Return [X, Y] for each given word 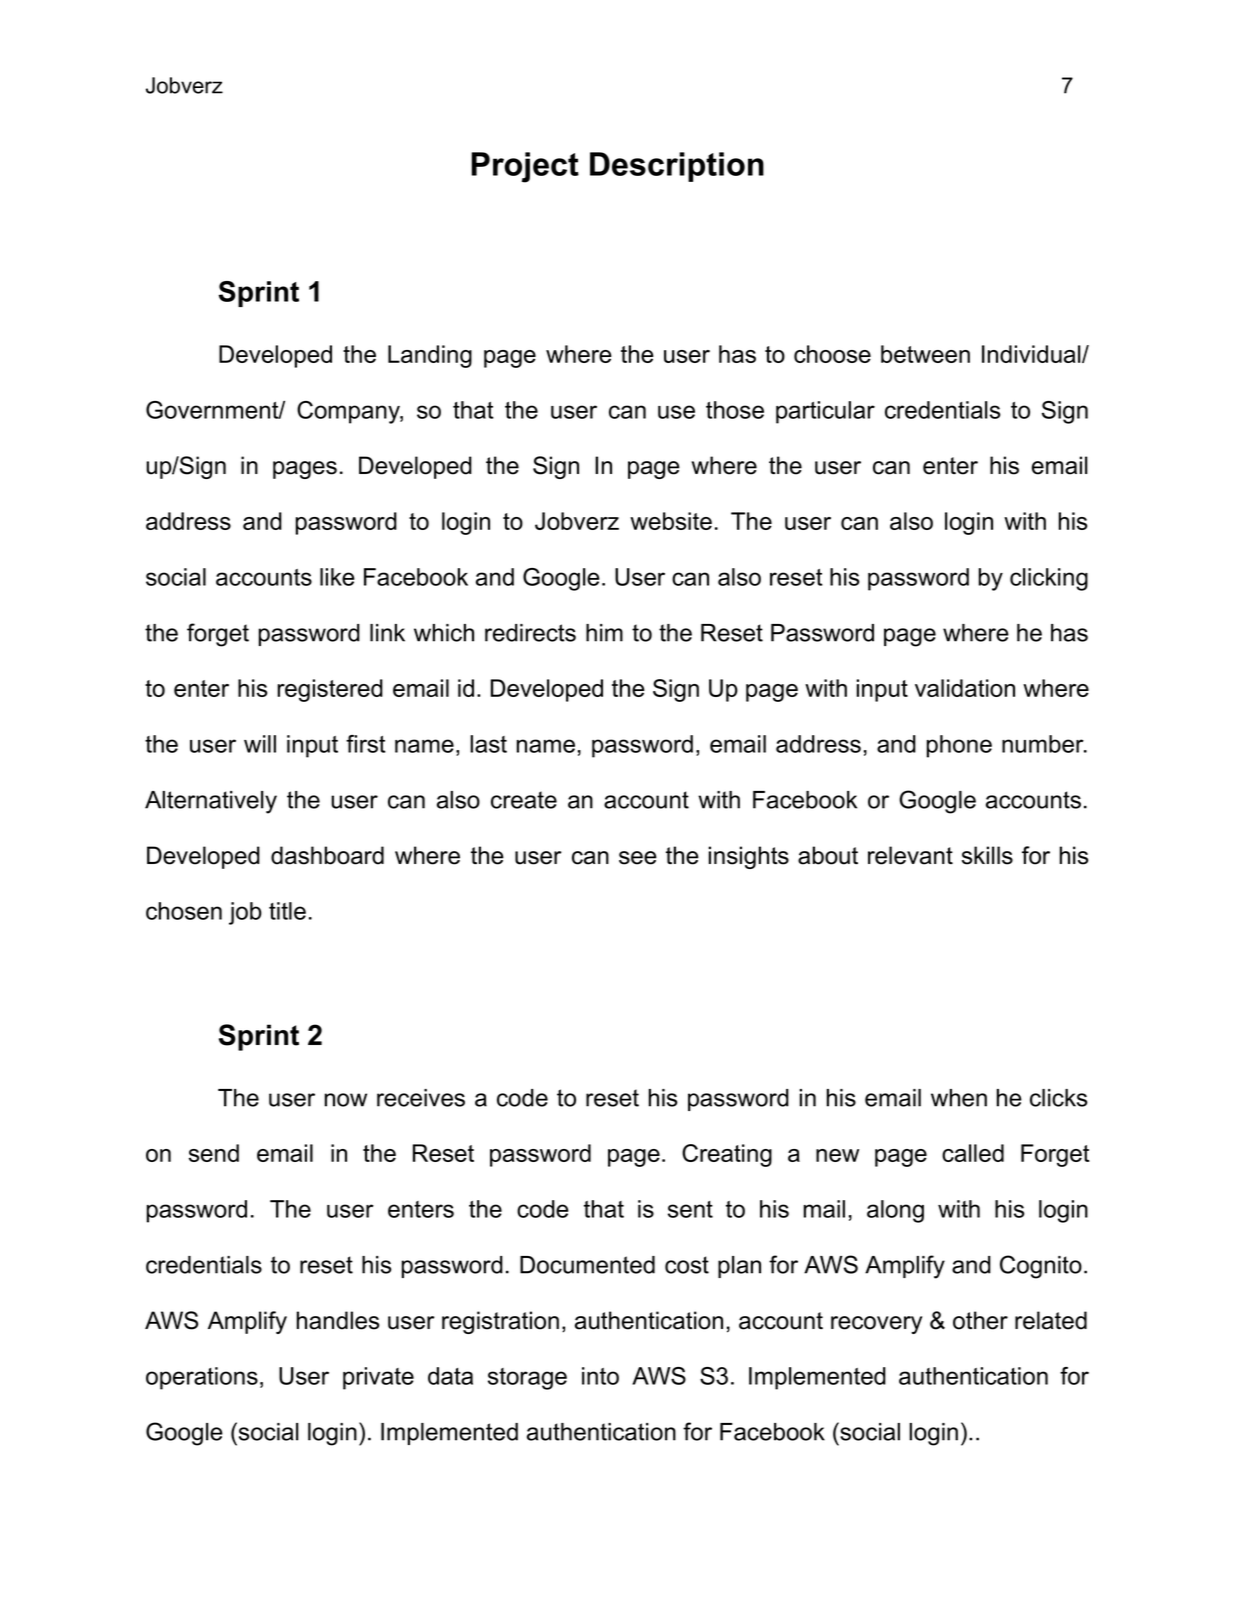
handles [337, 1320]
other [980, 1320]
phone [959, 746]
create [524, 800]
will [260, 744]
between [925, 354]
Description [677, 167]
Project [525, 167]
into [600, 1376]
